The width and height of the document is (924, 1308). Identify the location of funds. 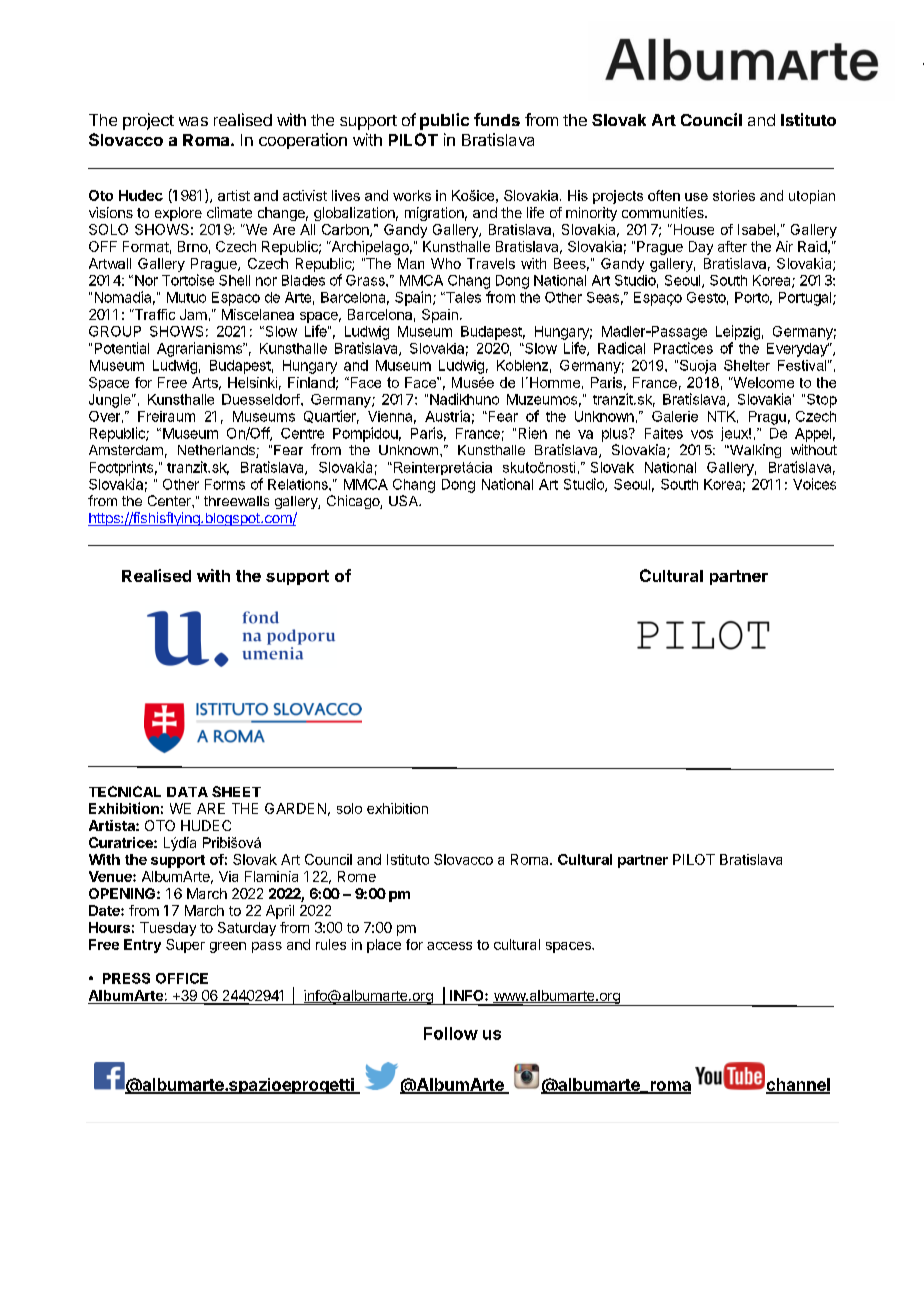
(497, 119).
